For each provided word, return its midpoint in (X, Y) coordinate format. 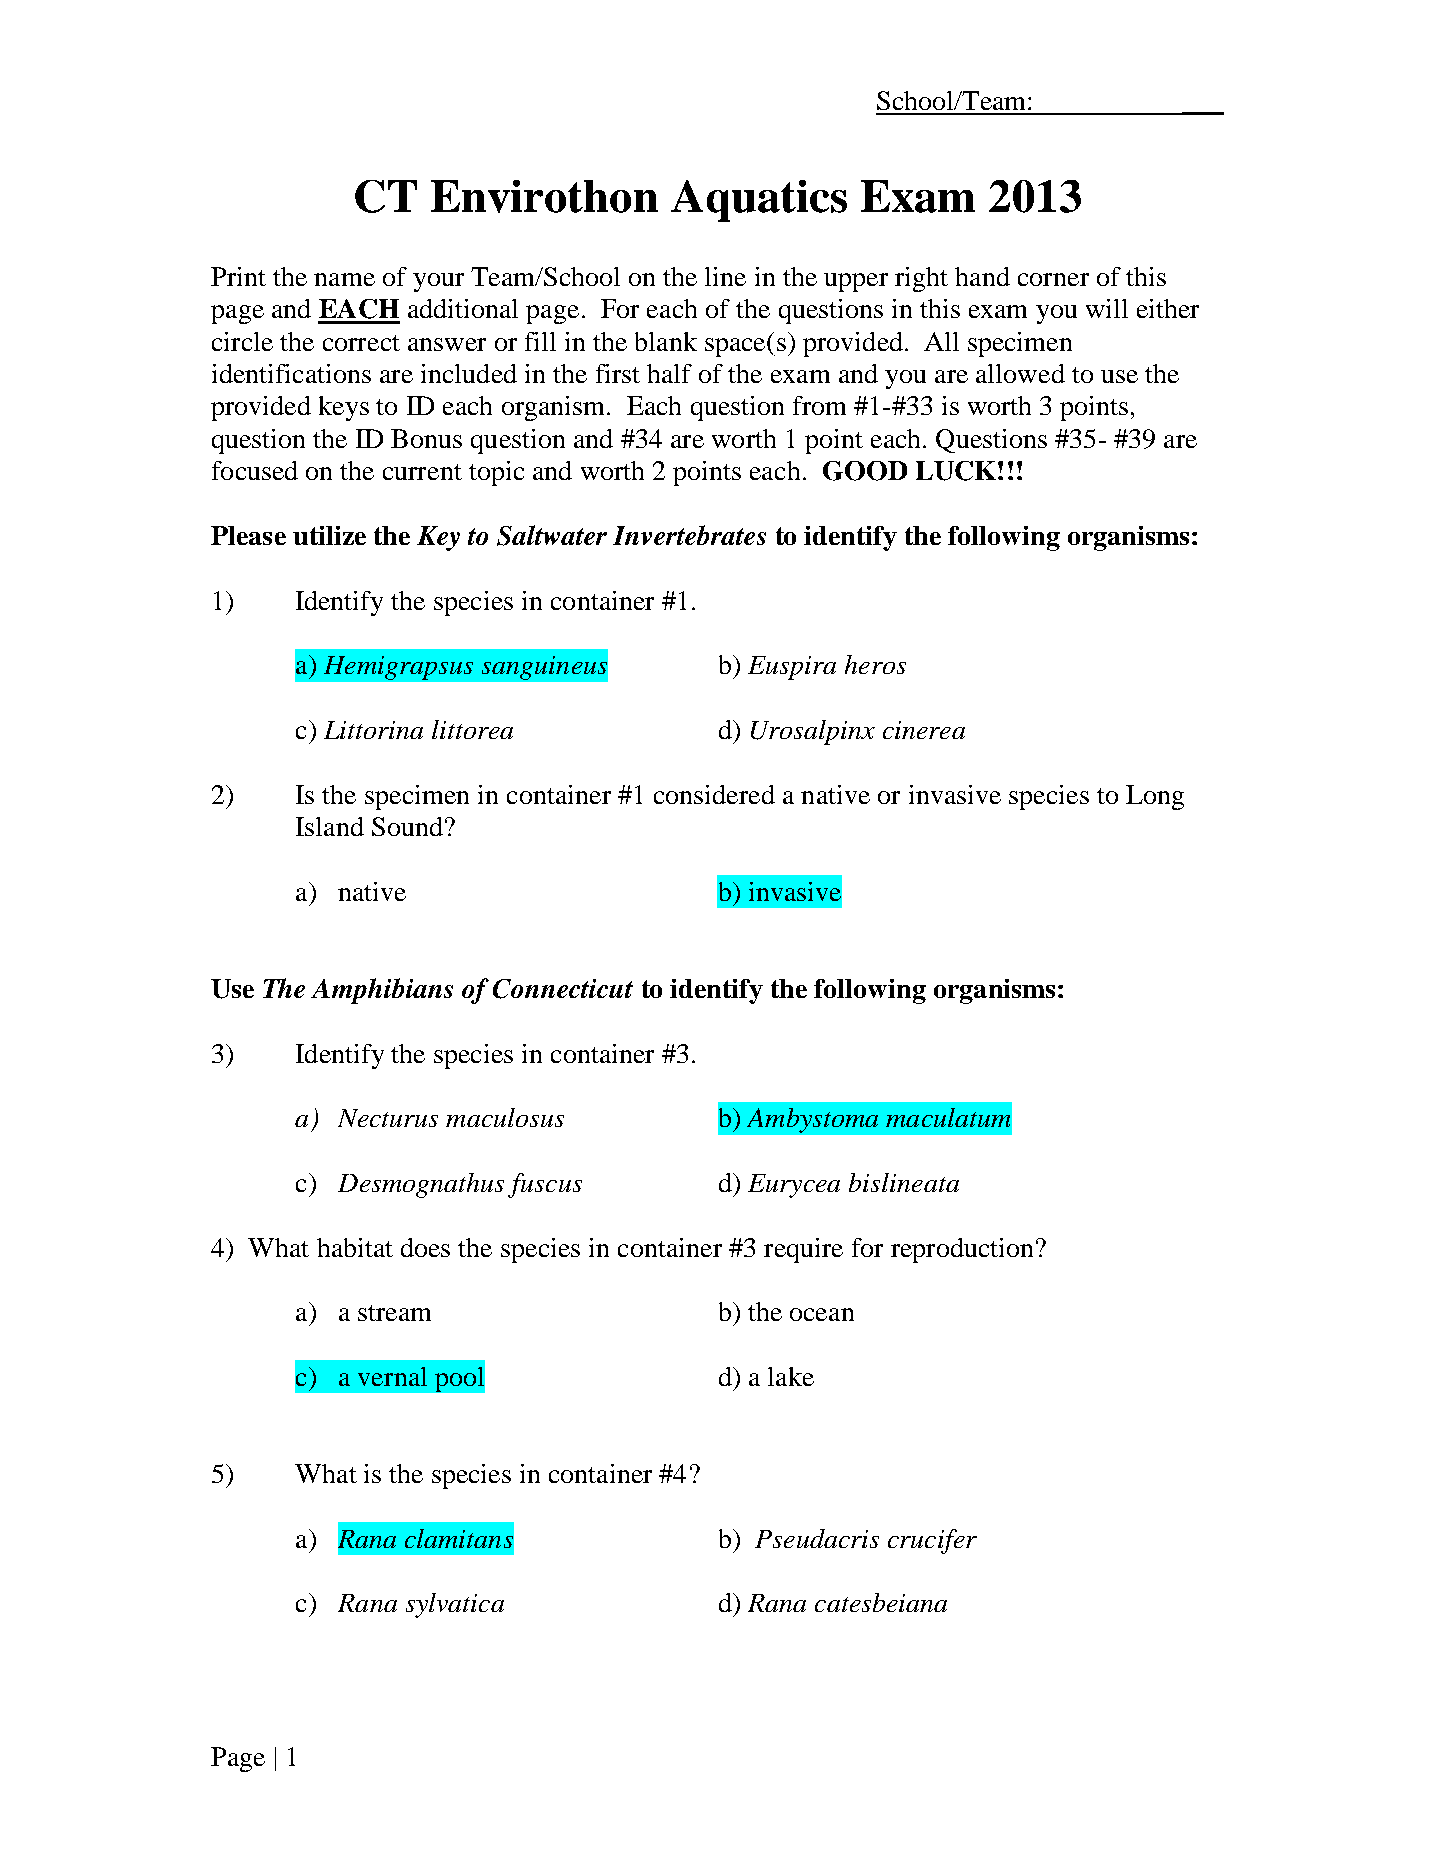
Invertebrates (689, 535)
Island (330, 826)
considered (714, 794)
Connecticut (563, 989)
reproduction (964, 1250)
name (344, 279)
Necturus (388, 1118)
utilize (329, 535)
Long (1155, 797)
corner (1053, 279)
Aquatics (759, 201)
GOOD (865, 471)
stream (394, 1313)
